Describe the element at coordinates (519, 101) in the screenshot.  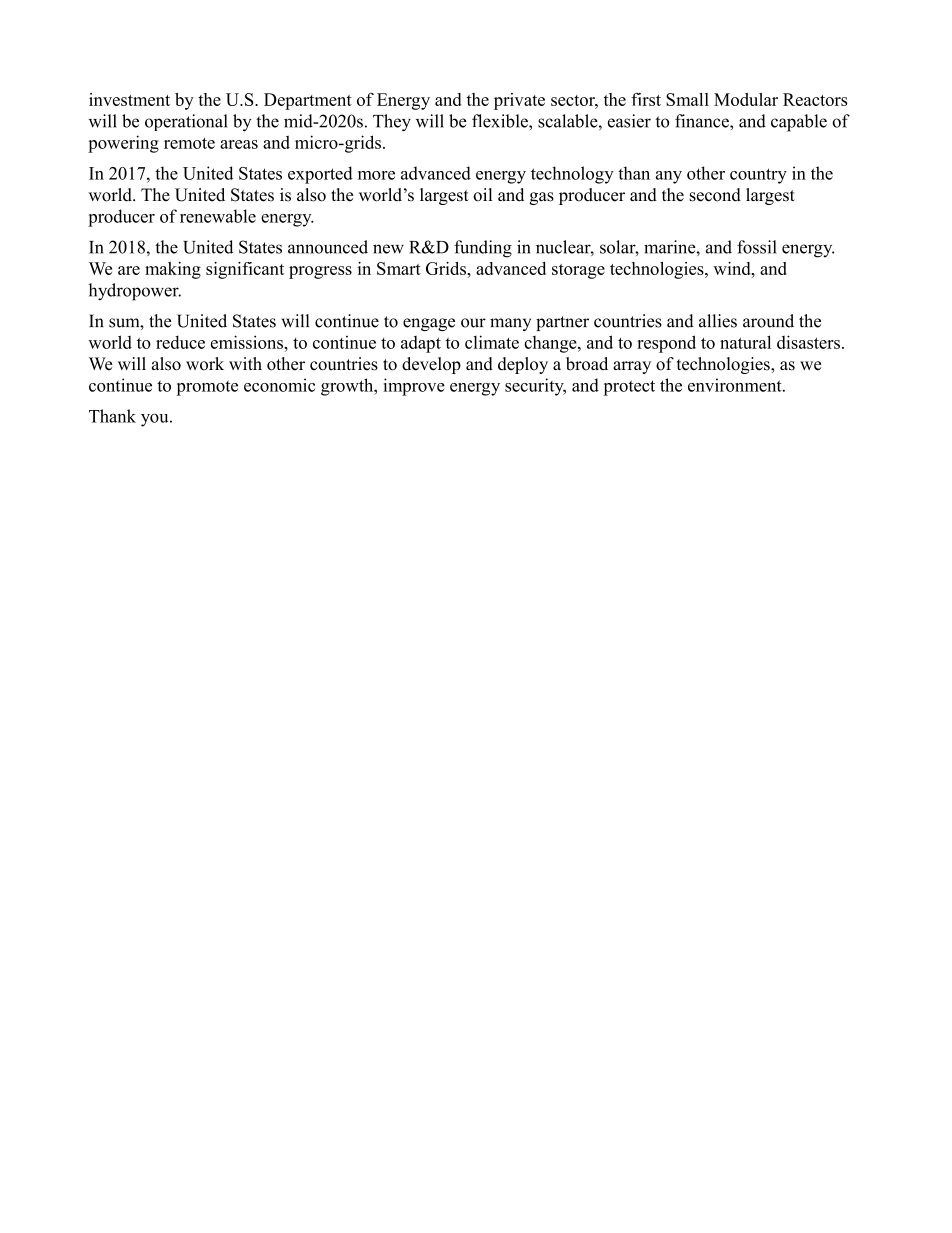
I see `private` at that location.
